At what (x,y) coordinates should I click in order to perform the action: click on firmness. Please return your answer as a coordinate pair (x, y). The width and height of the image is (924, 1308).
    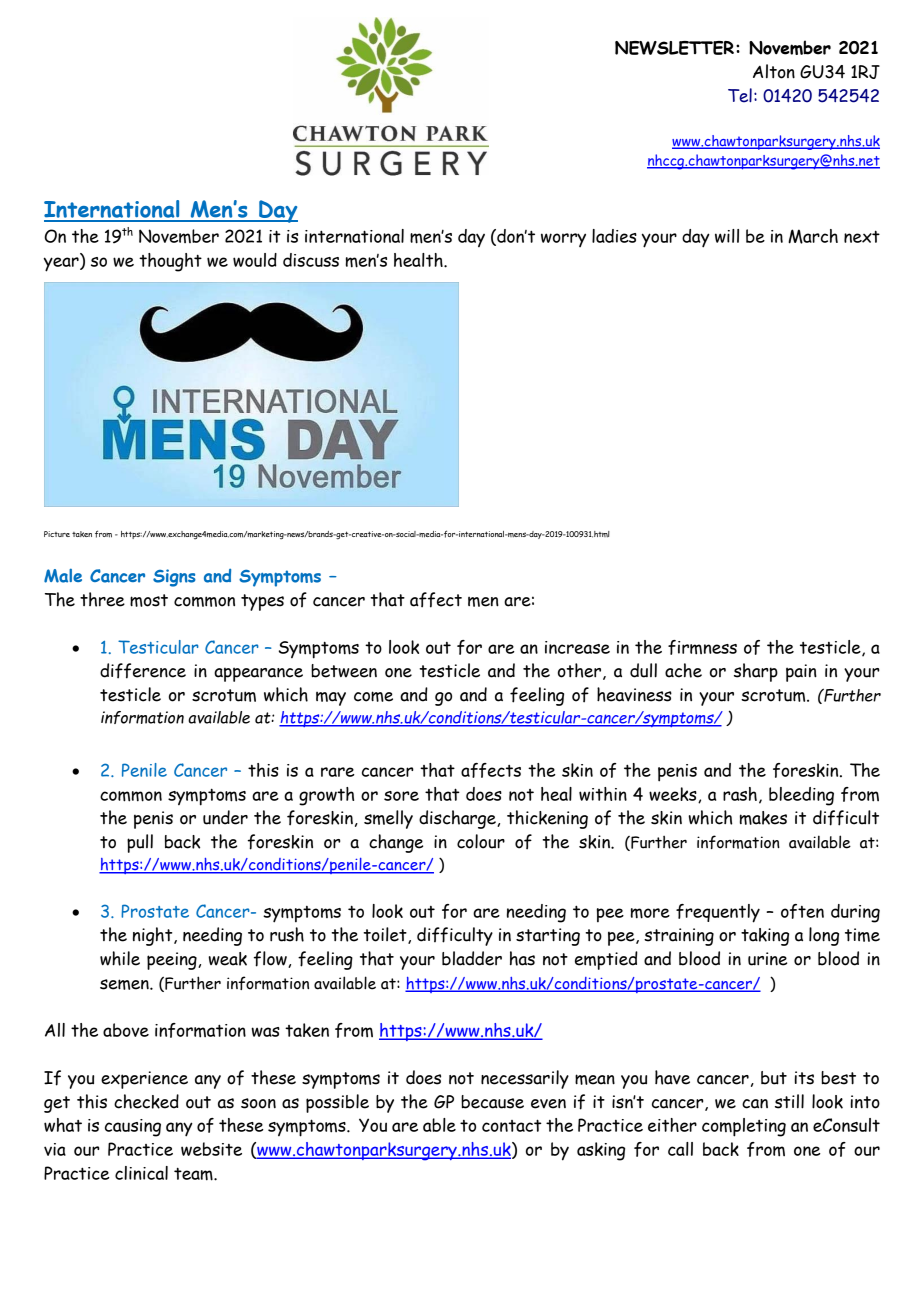
    Looking at the image, I should click on (702, 647).
